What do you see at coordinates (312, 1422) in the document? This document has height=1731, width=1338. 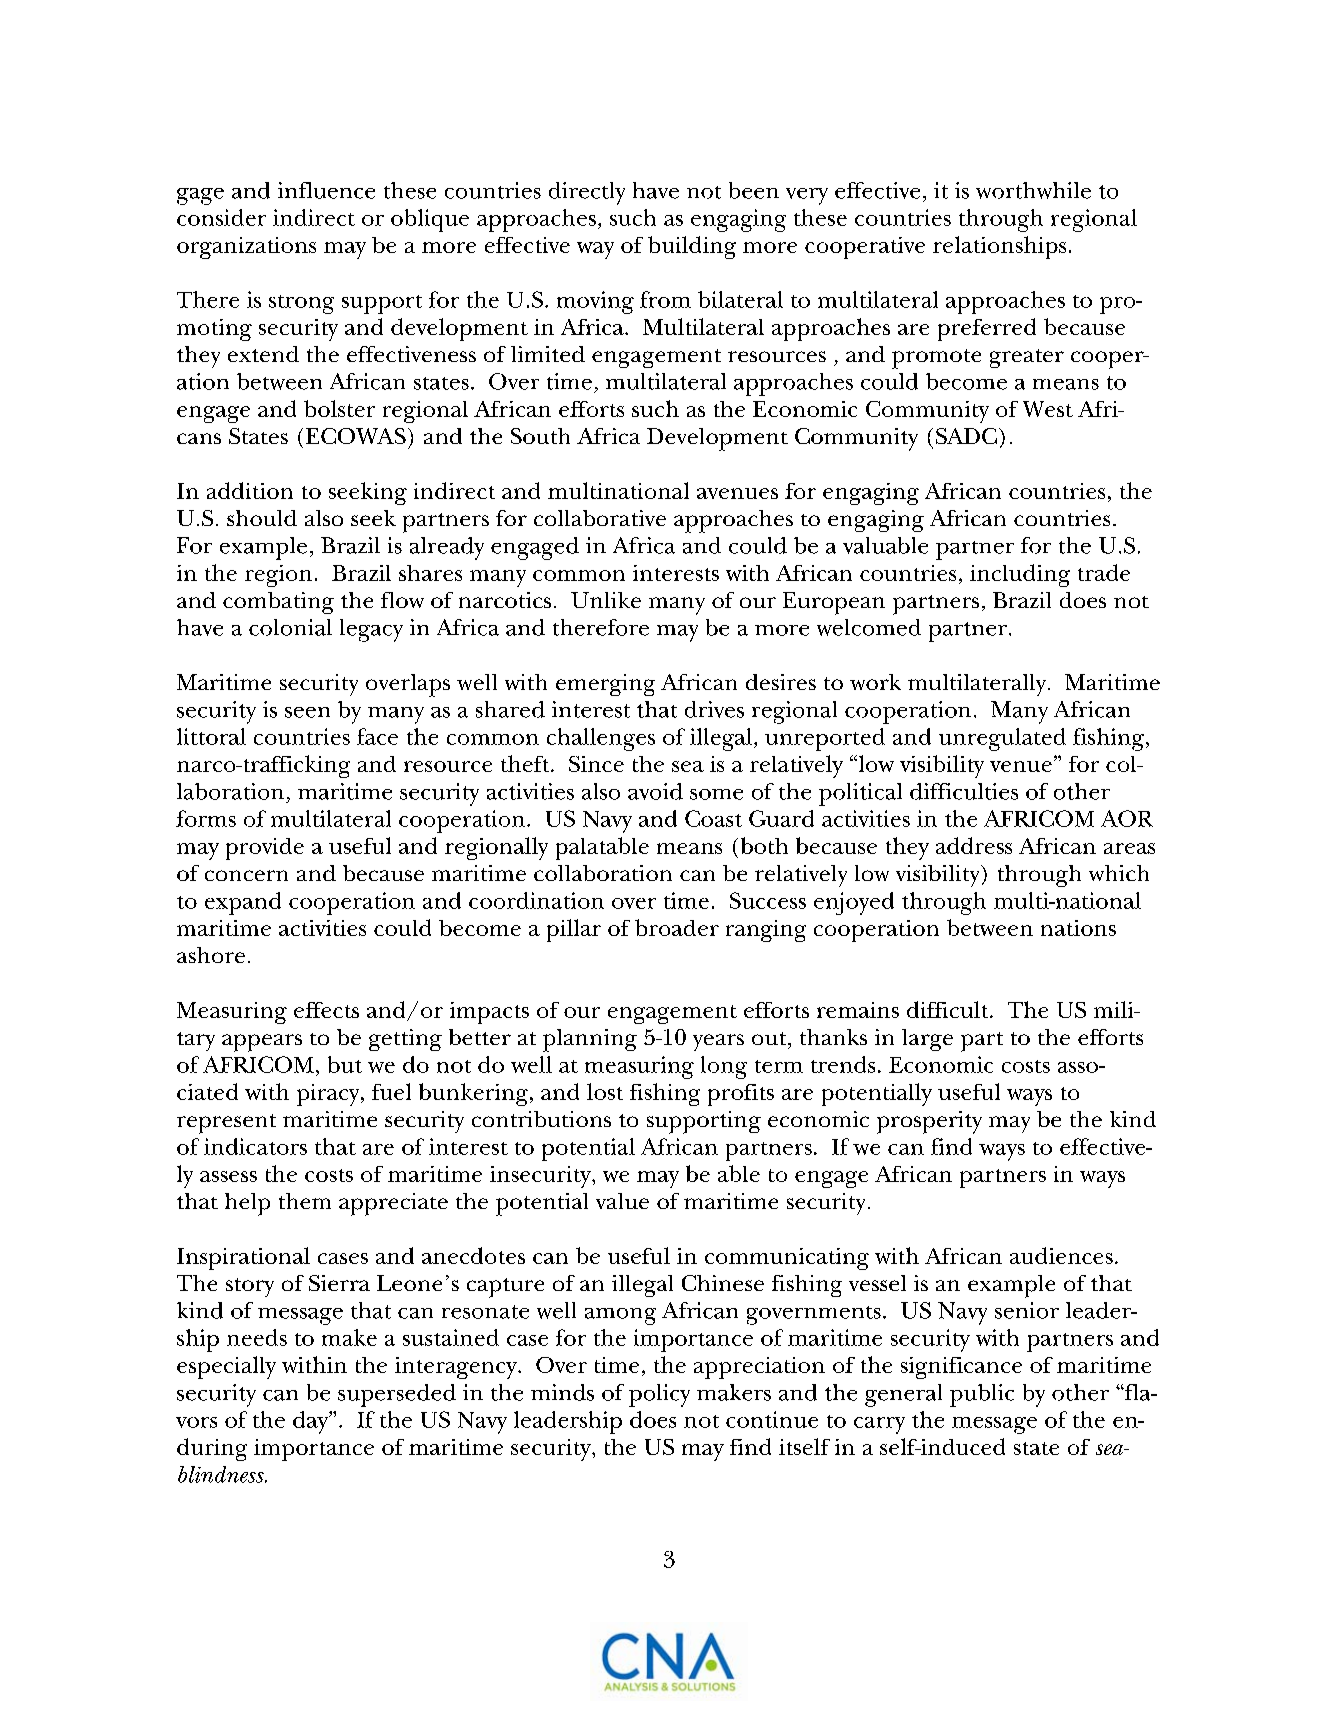 I see `day` at bounding box center [312, 1422].
